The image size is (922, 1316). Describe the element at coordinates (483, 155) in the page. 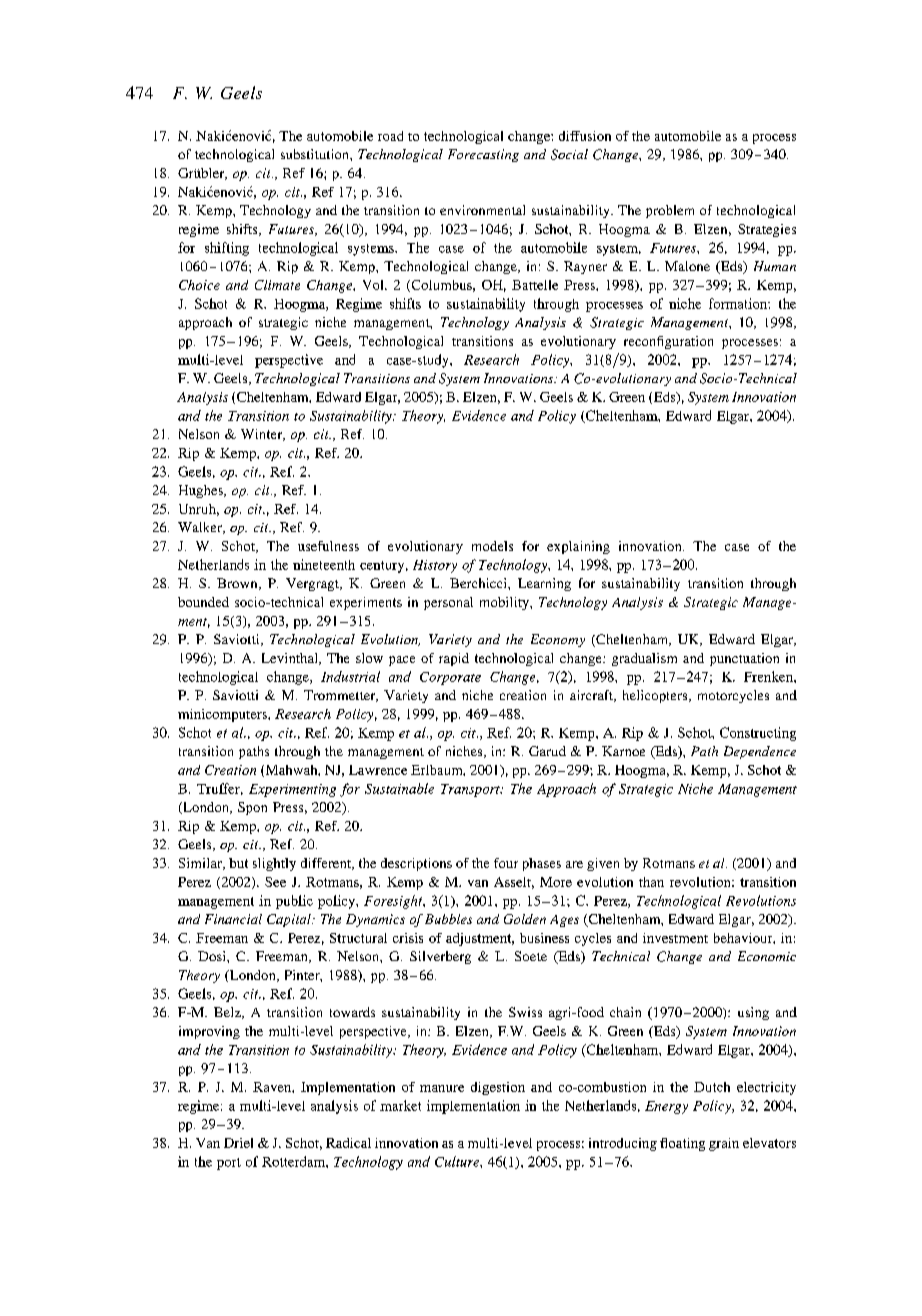

I see `Forecasting` at that location.
